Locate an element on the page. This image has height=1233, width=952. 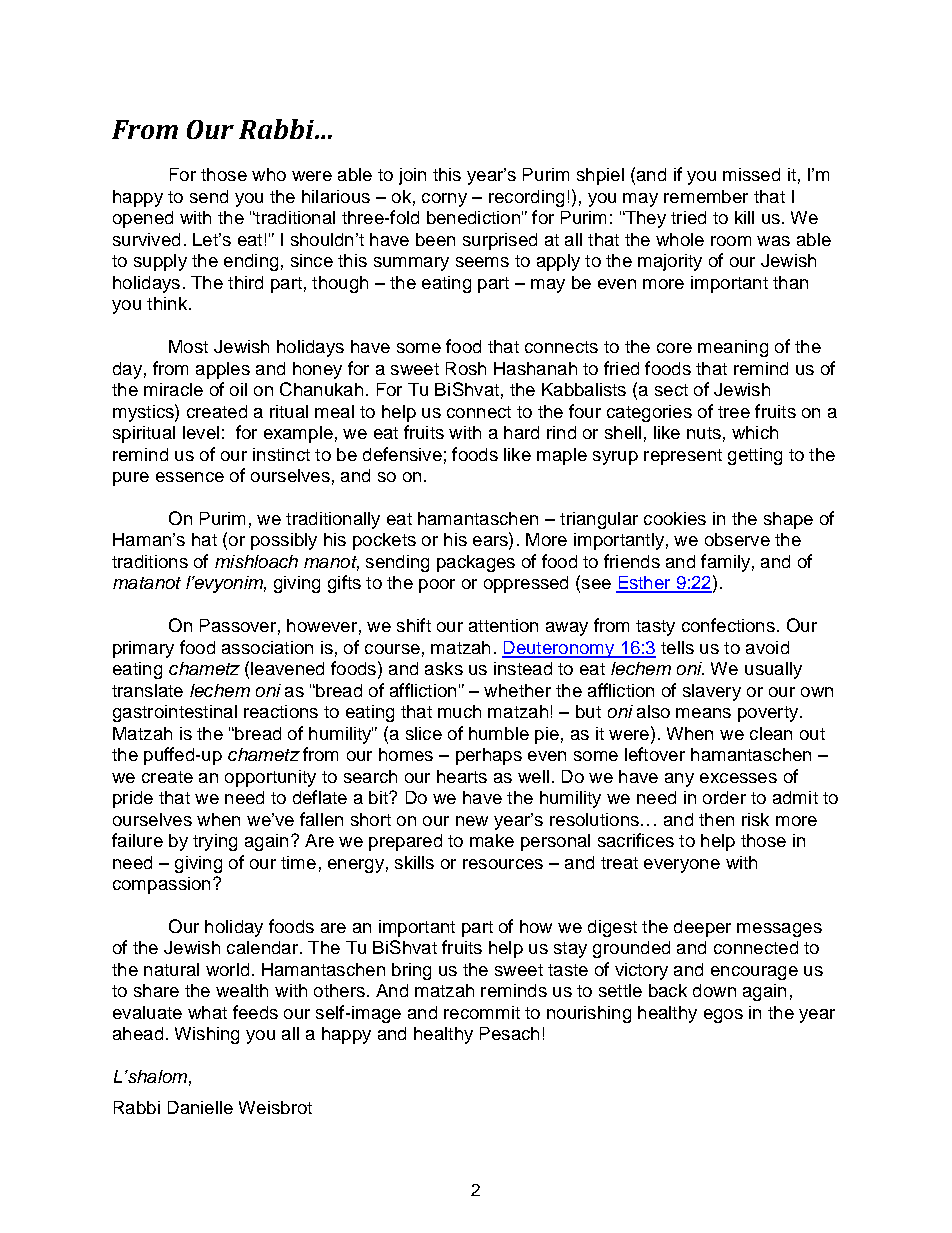
compassion is located at coordinates (161, 885).
